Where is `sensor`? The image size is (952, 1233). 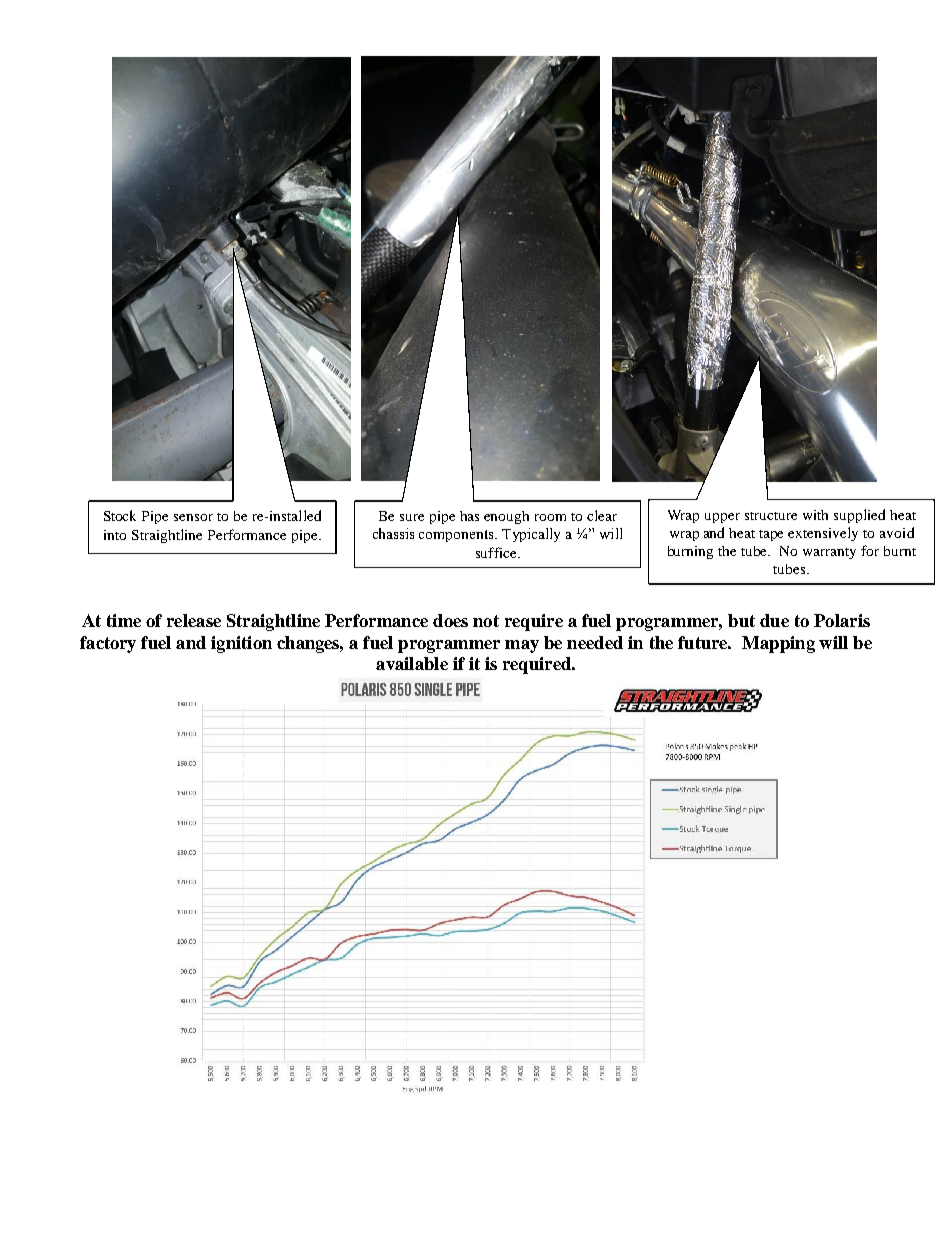
sensor is located at coordinates (193, 517).
